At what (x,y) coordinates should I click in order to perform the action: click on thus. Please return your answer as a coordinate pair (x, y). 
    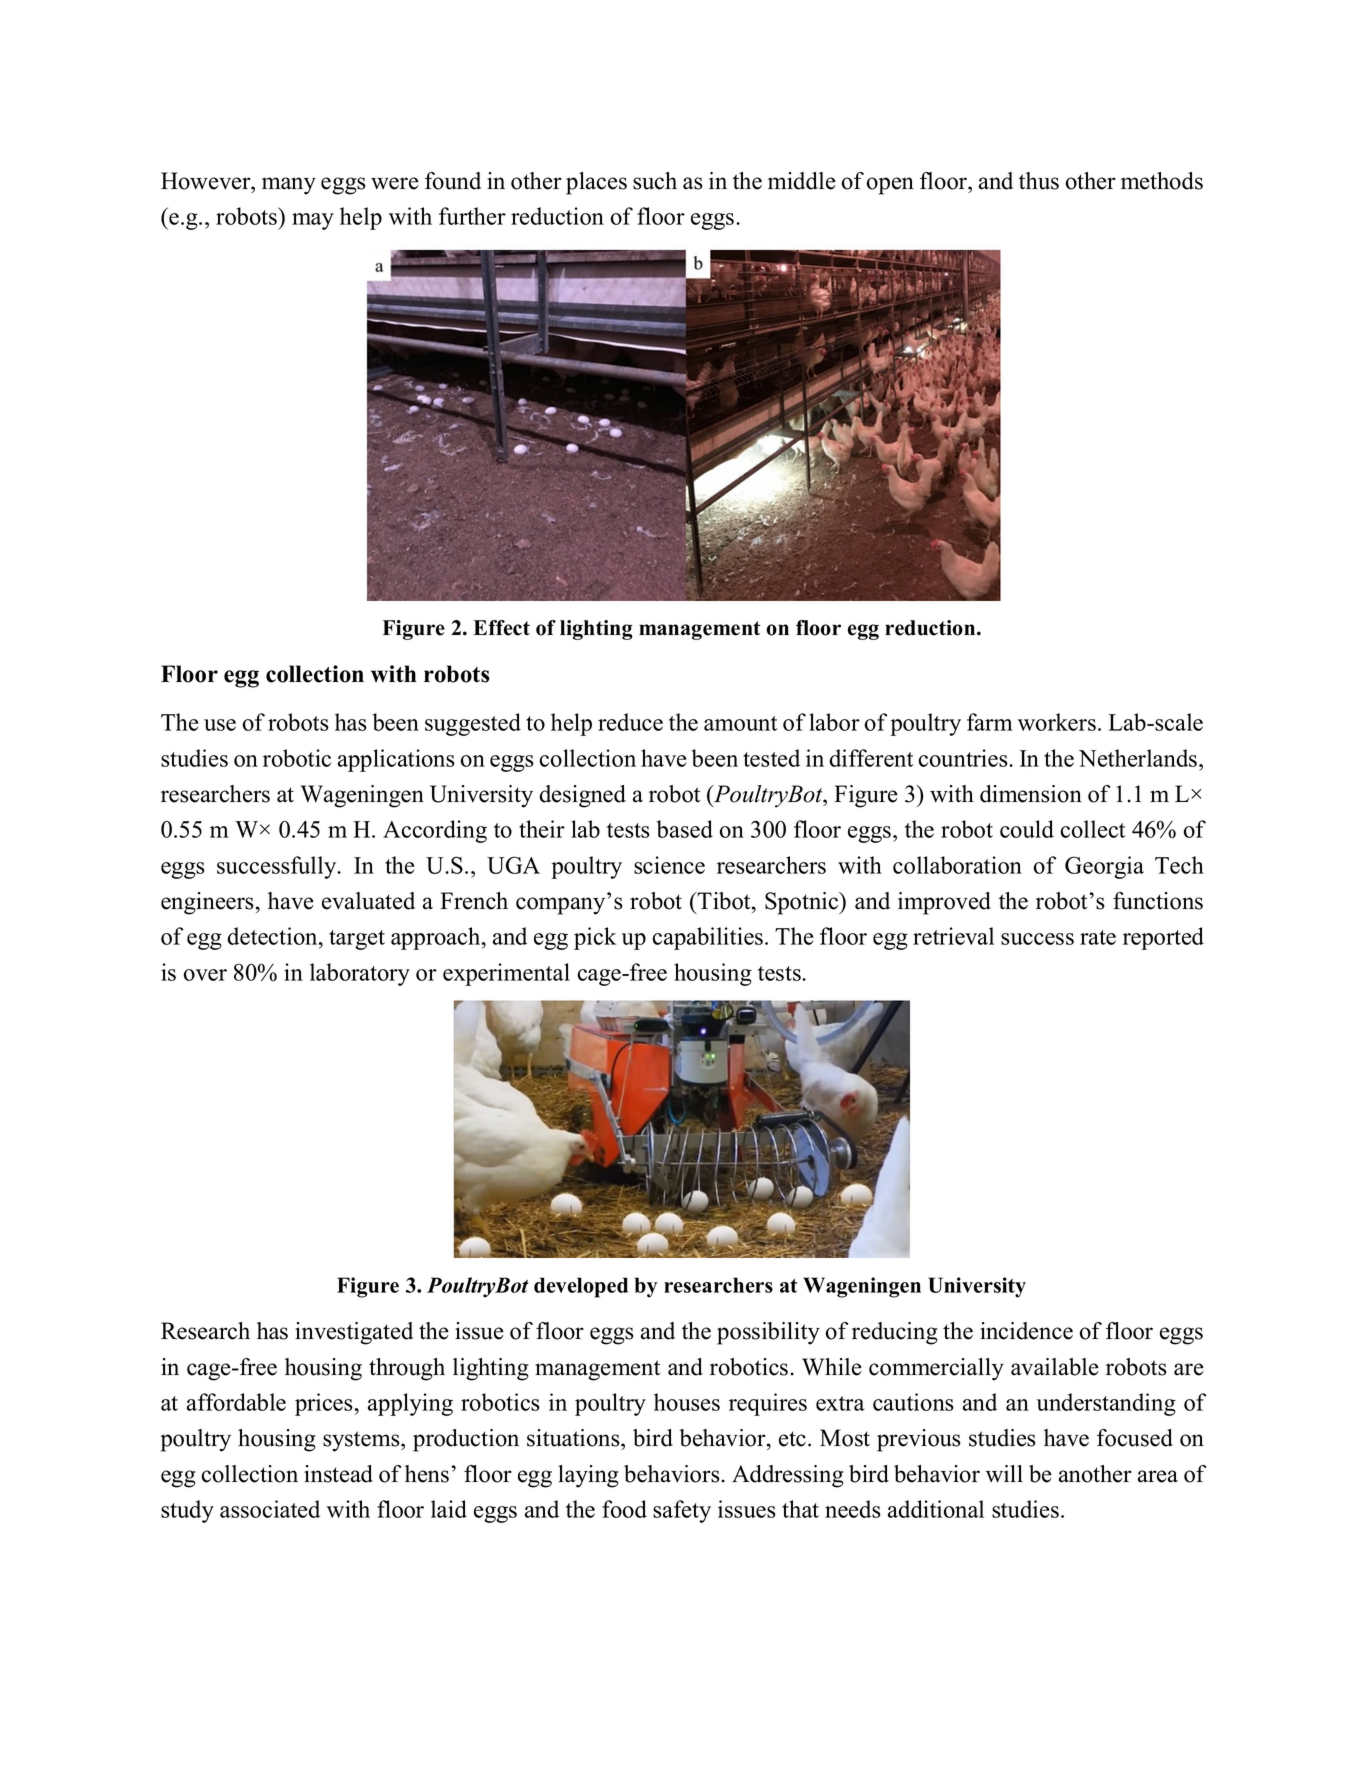
    Looking at the image, I should click on (1039, 181).
